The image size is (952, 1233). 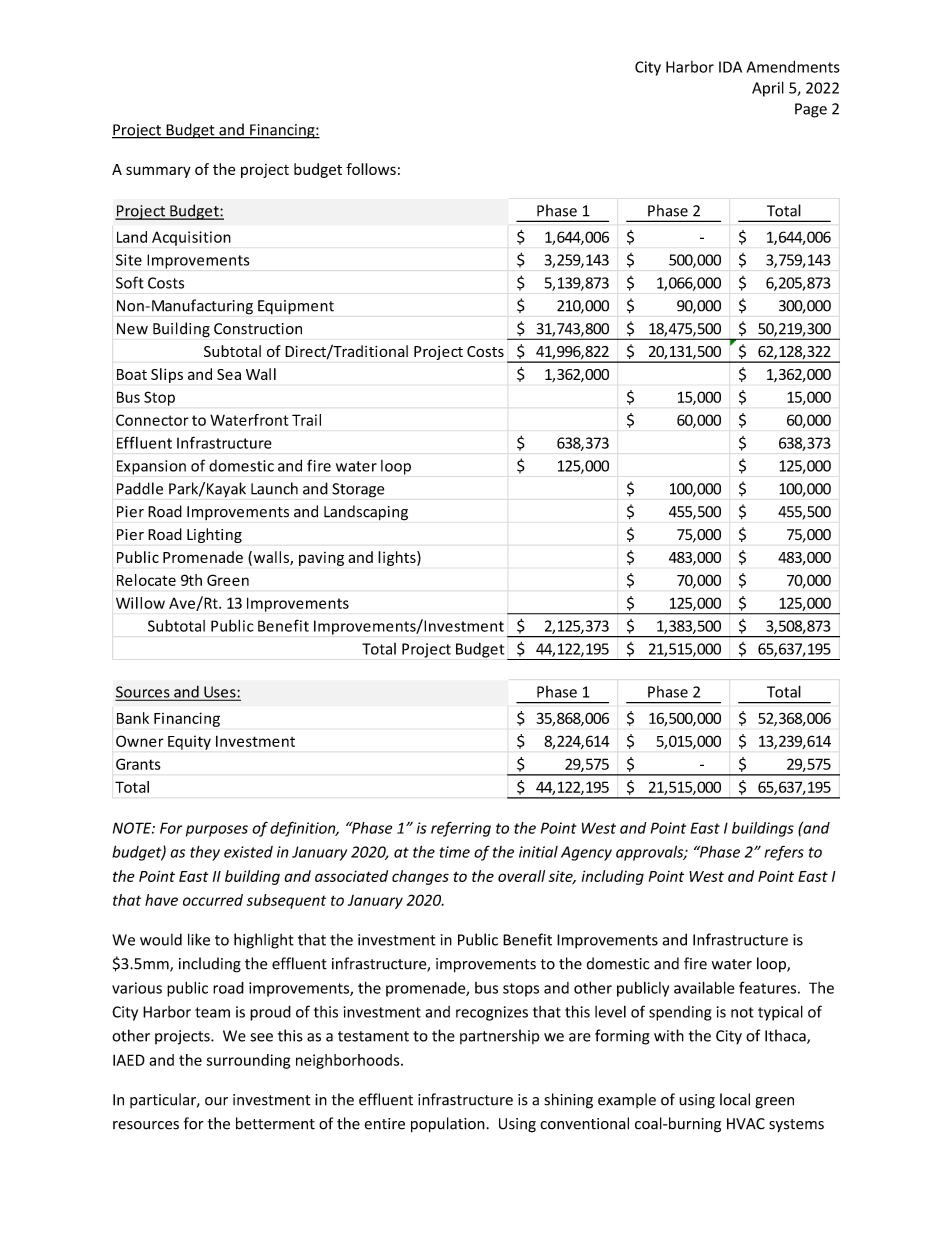 What do you see at coordinates (735, 1099) in the screenshot?
I see `local` at bounding box center [735, 1099].
